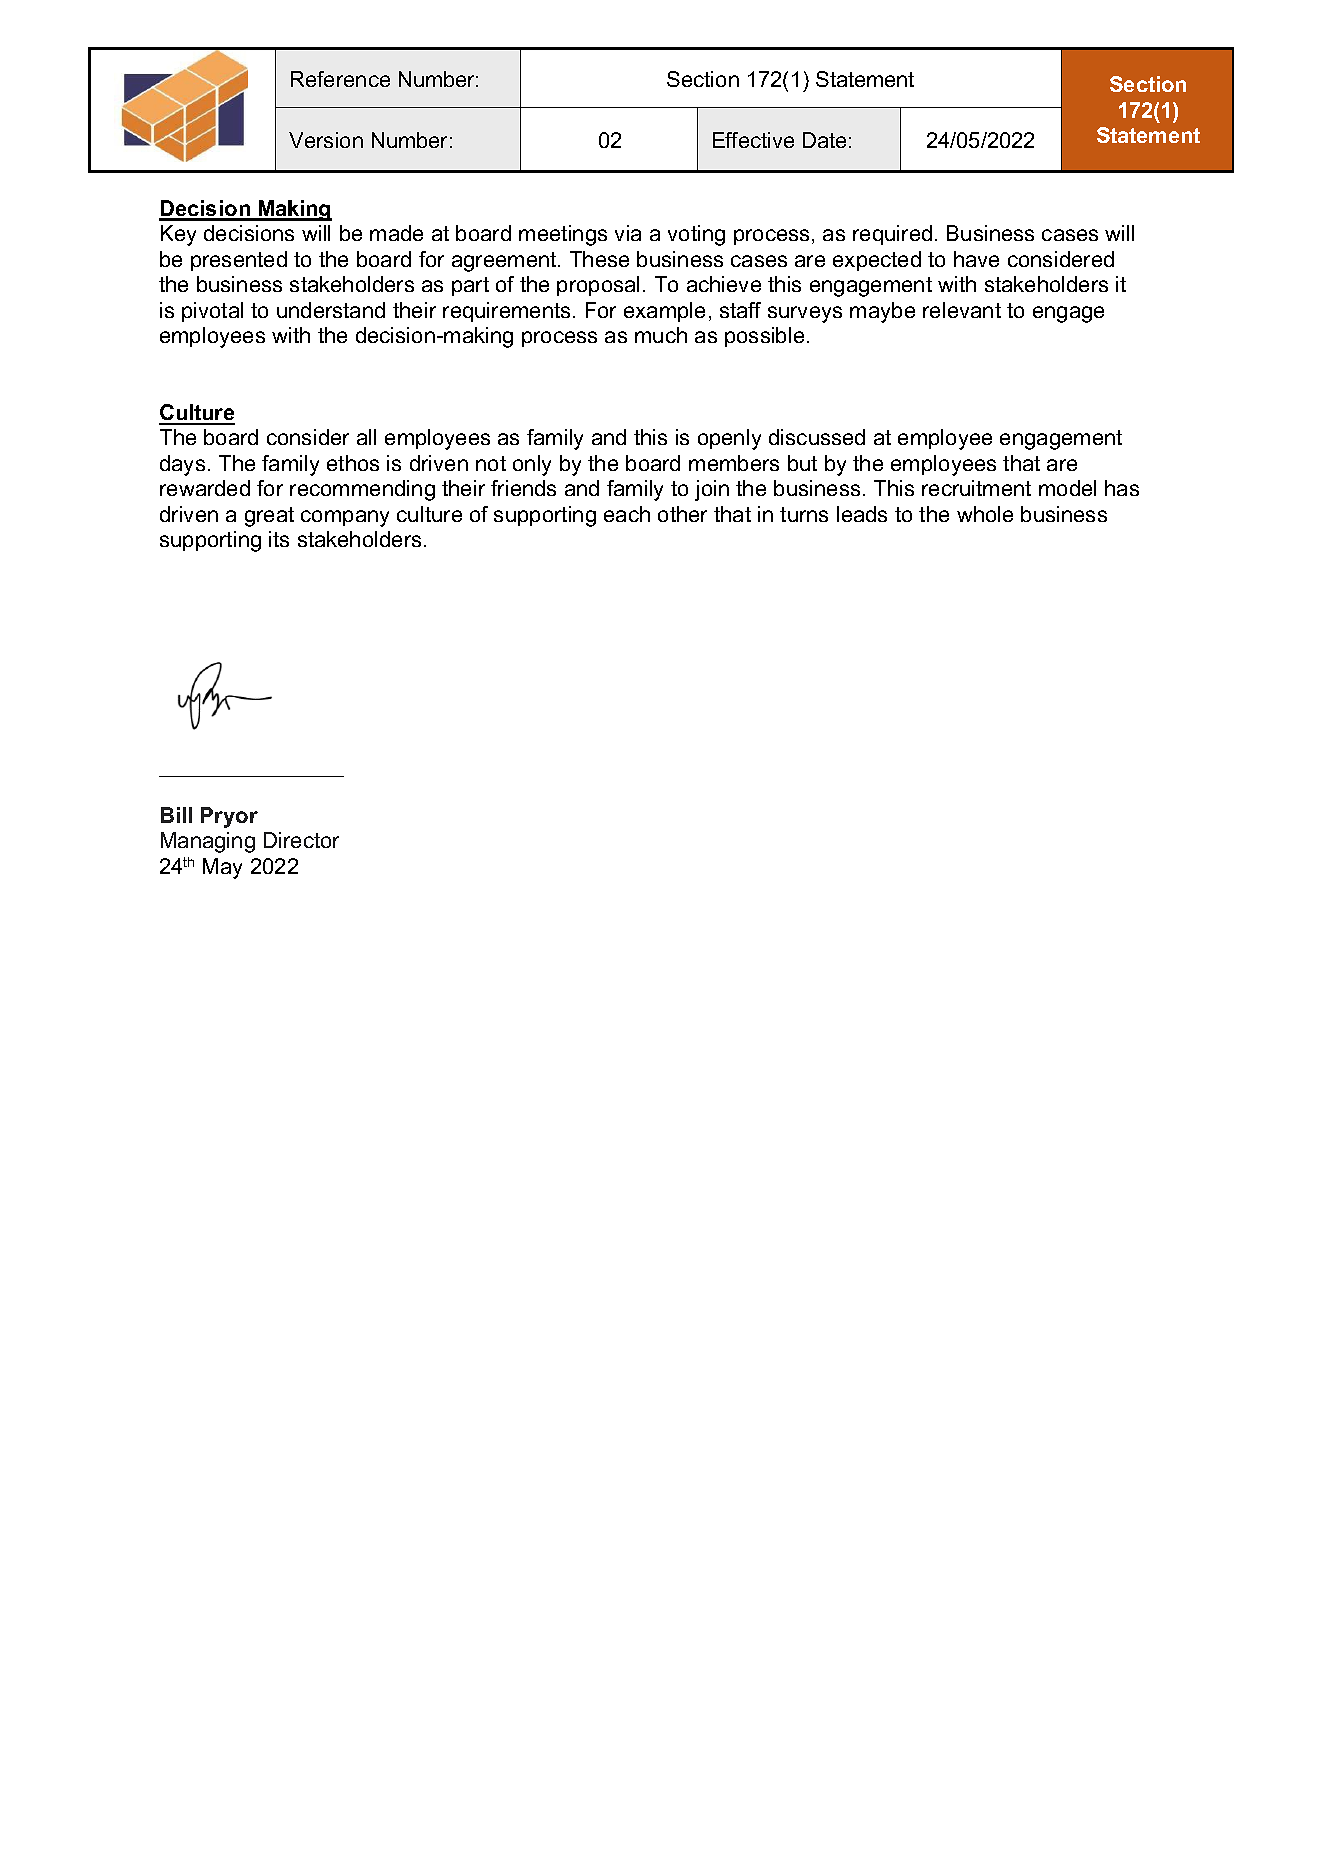 This document has height=1865, width=1319. Describe the element at coordinates (985, 514) in the document. I see `whole` at that location.
